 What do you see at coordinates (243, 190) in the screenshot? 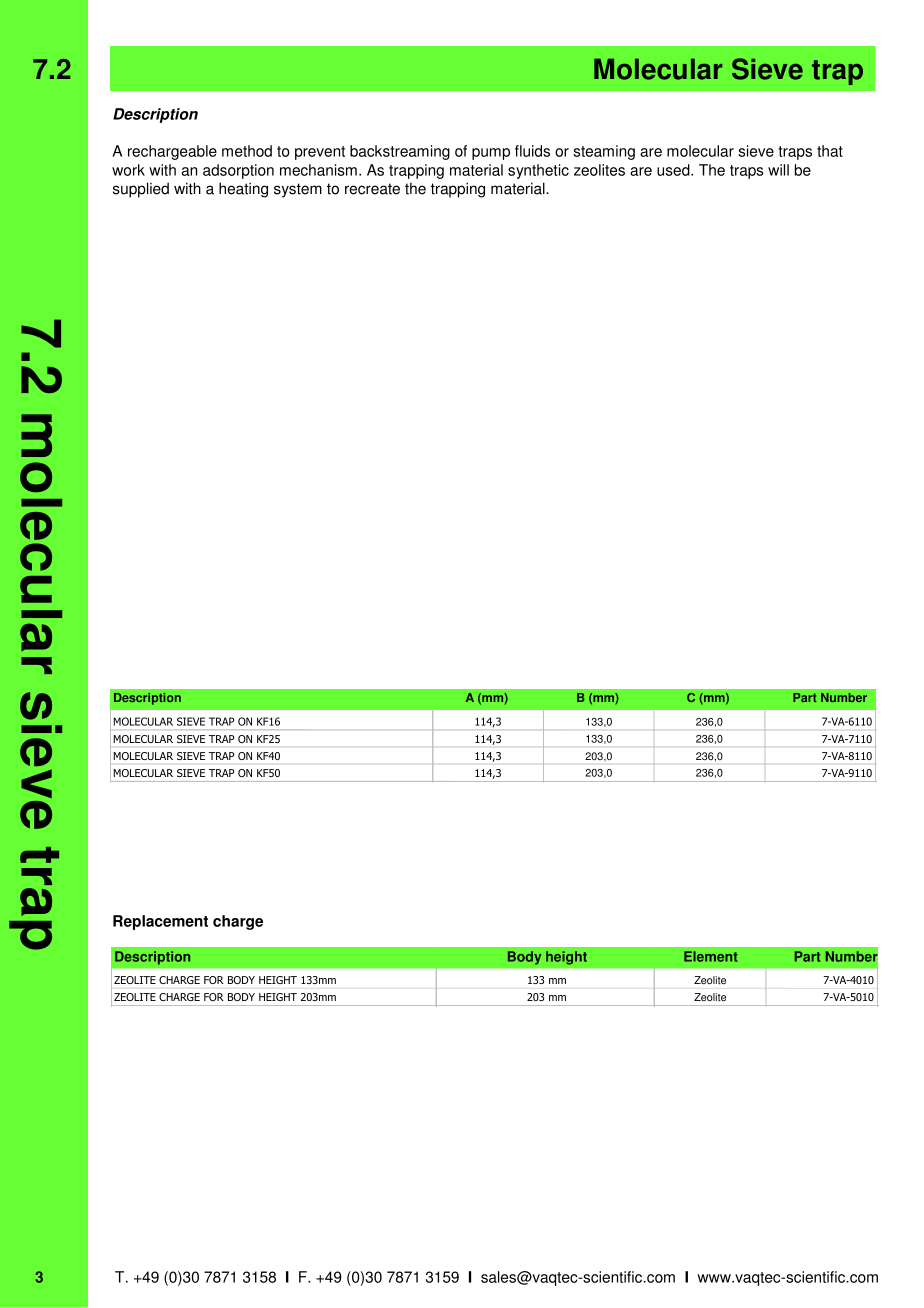
I see `heating` at bounding box center [243, 190].
